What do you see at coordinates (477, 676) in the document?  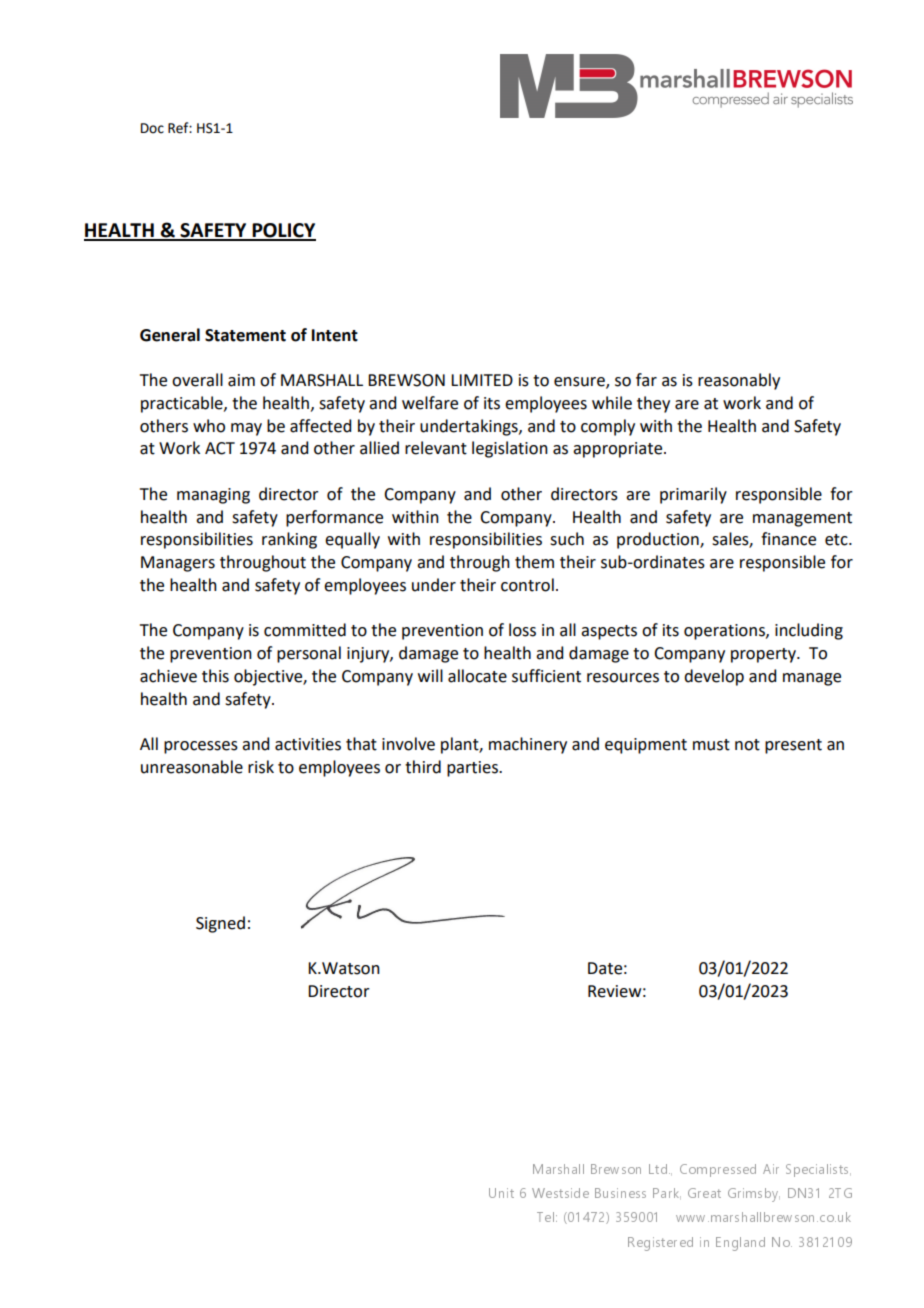 I see `allocate` at bounding box center [477, 676].
